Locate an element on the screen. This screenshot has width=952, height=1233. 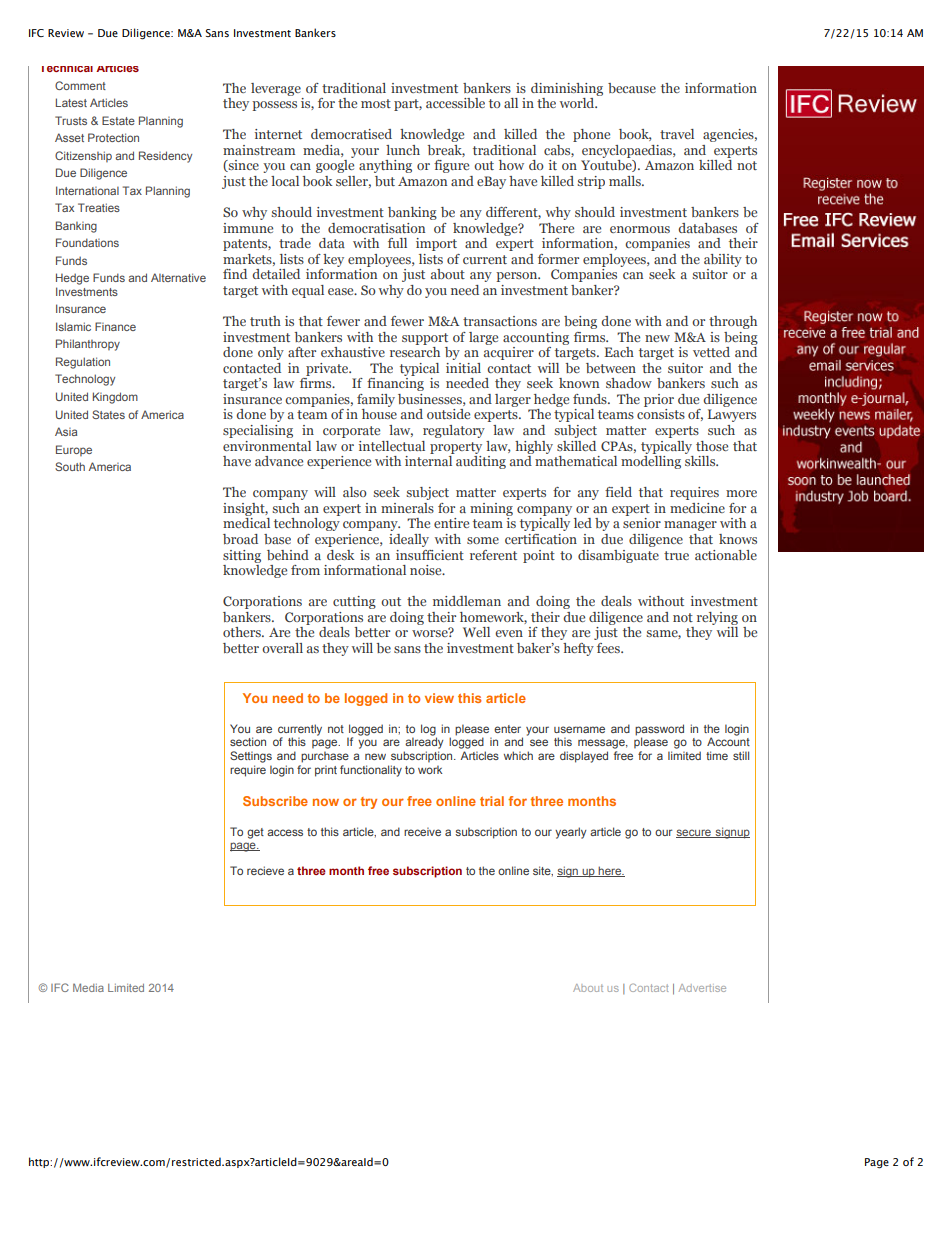
Estate is located at coordinates (118, 120).
